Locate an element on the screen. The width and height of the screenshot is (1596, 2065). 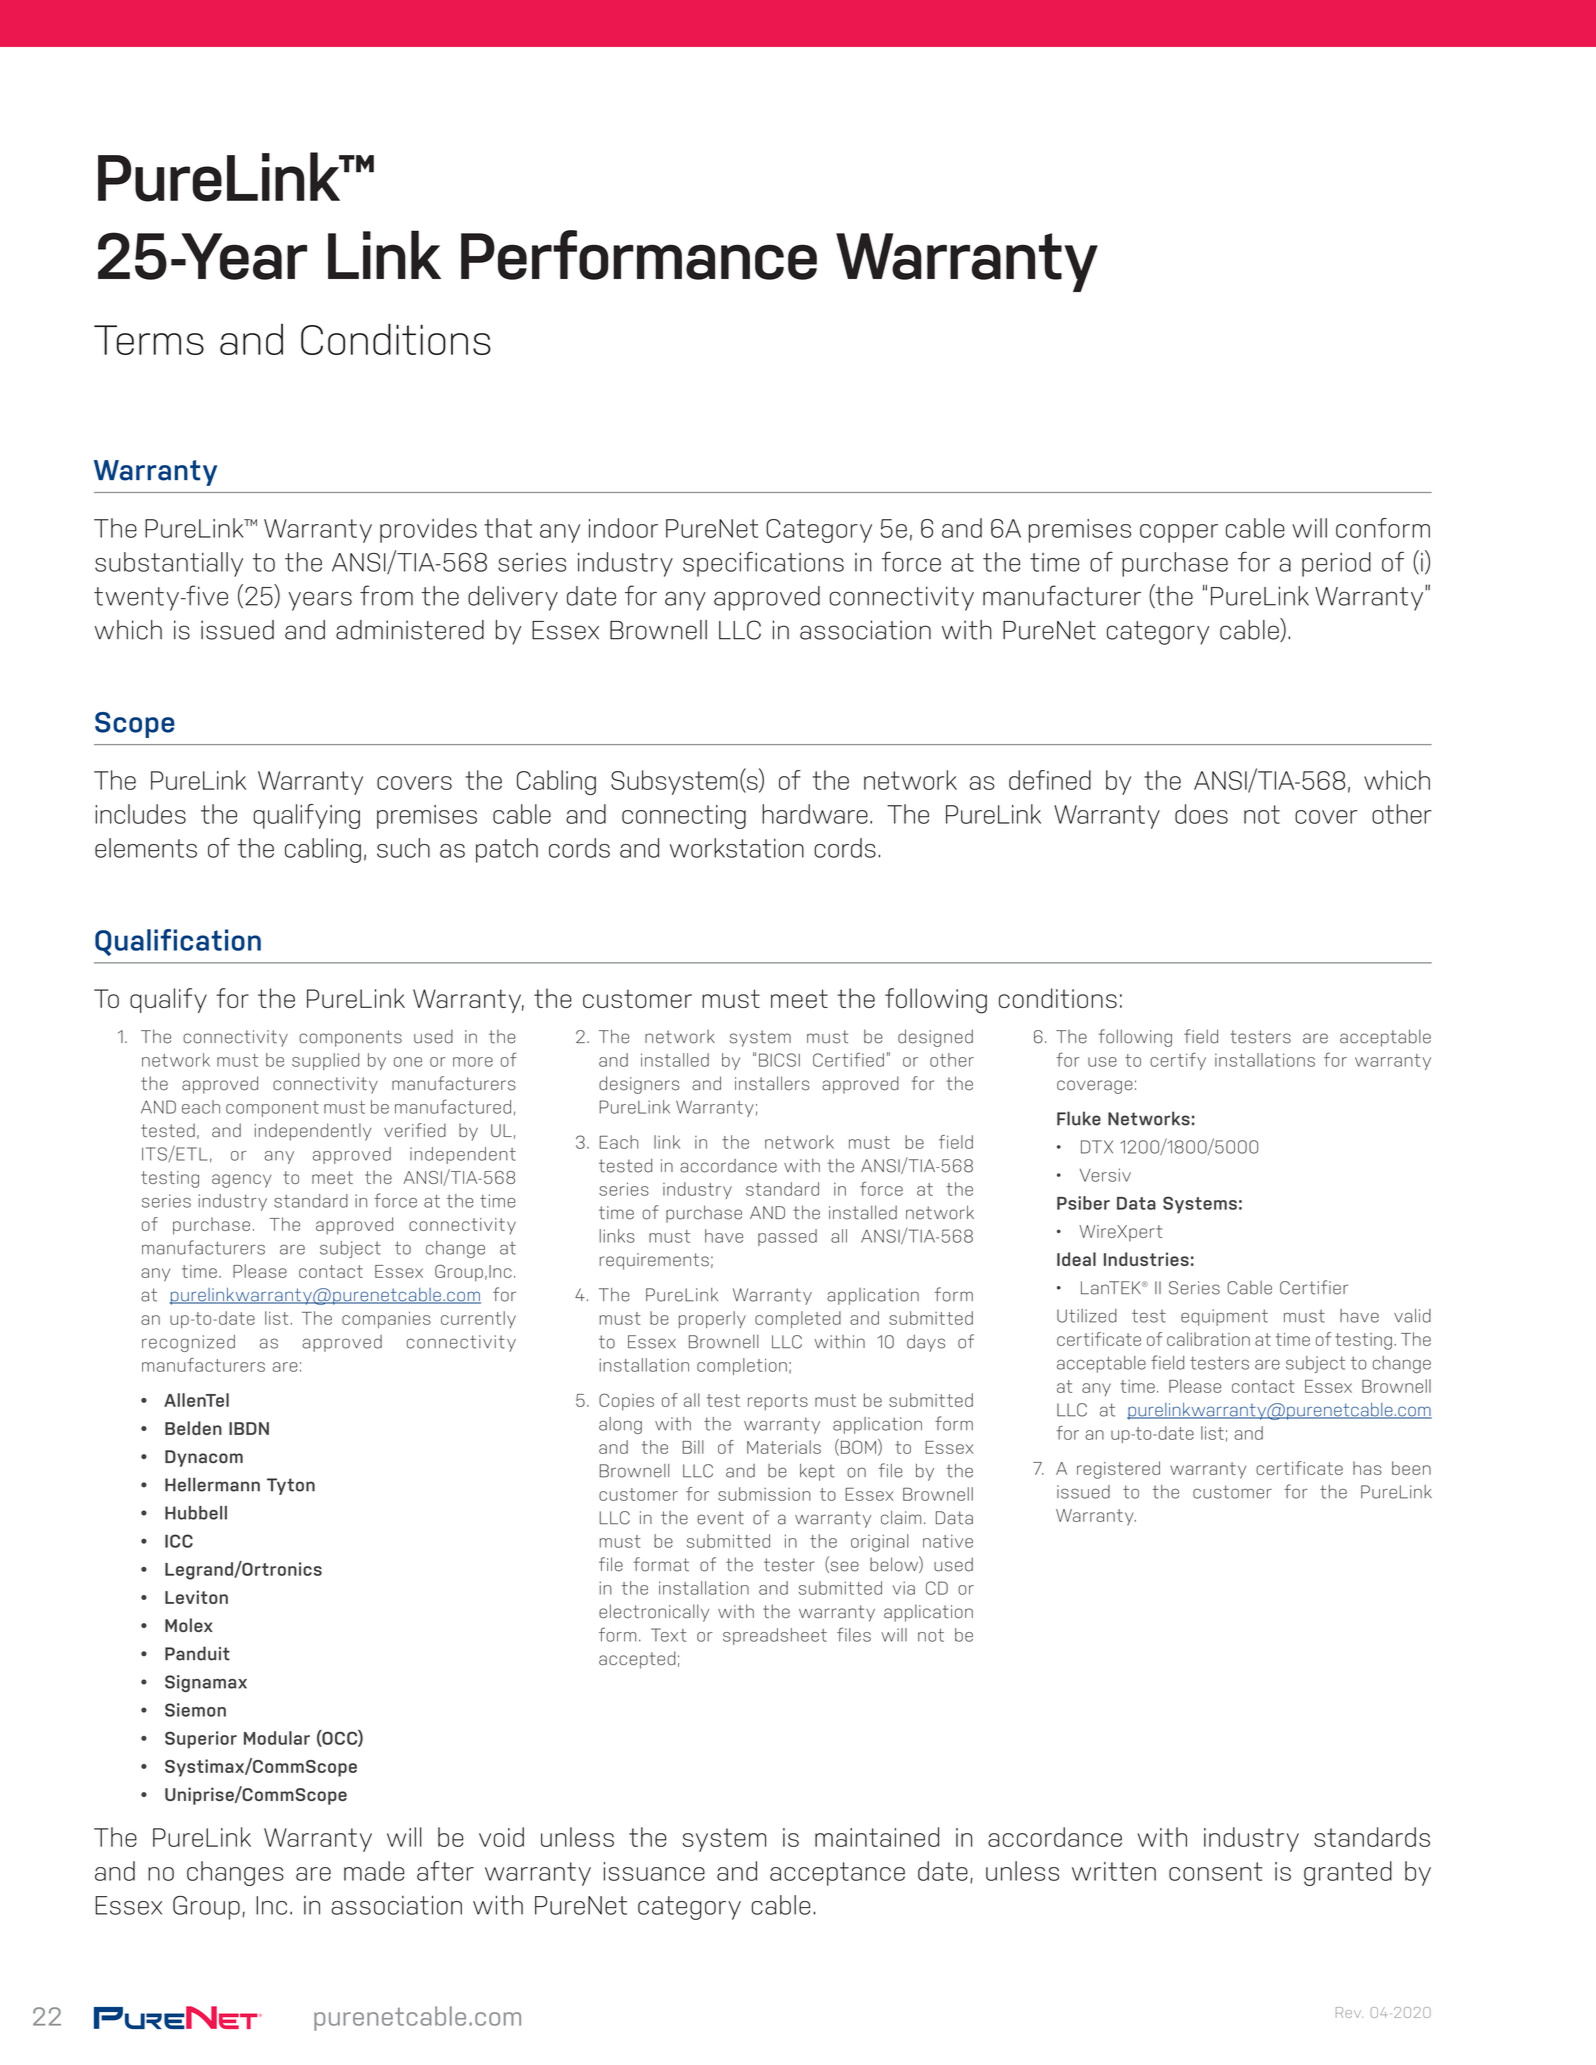
acceptance is located at coordinates (837, 1874).
